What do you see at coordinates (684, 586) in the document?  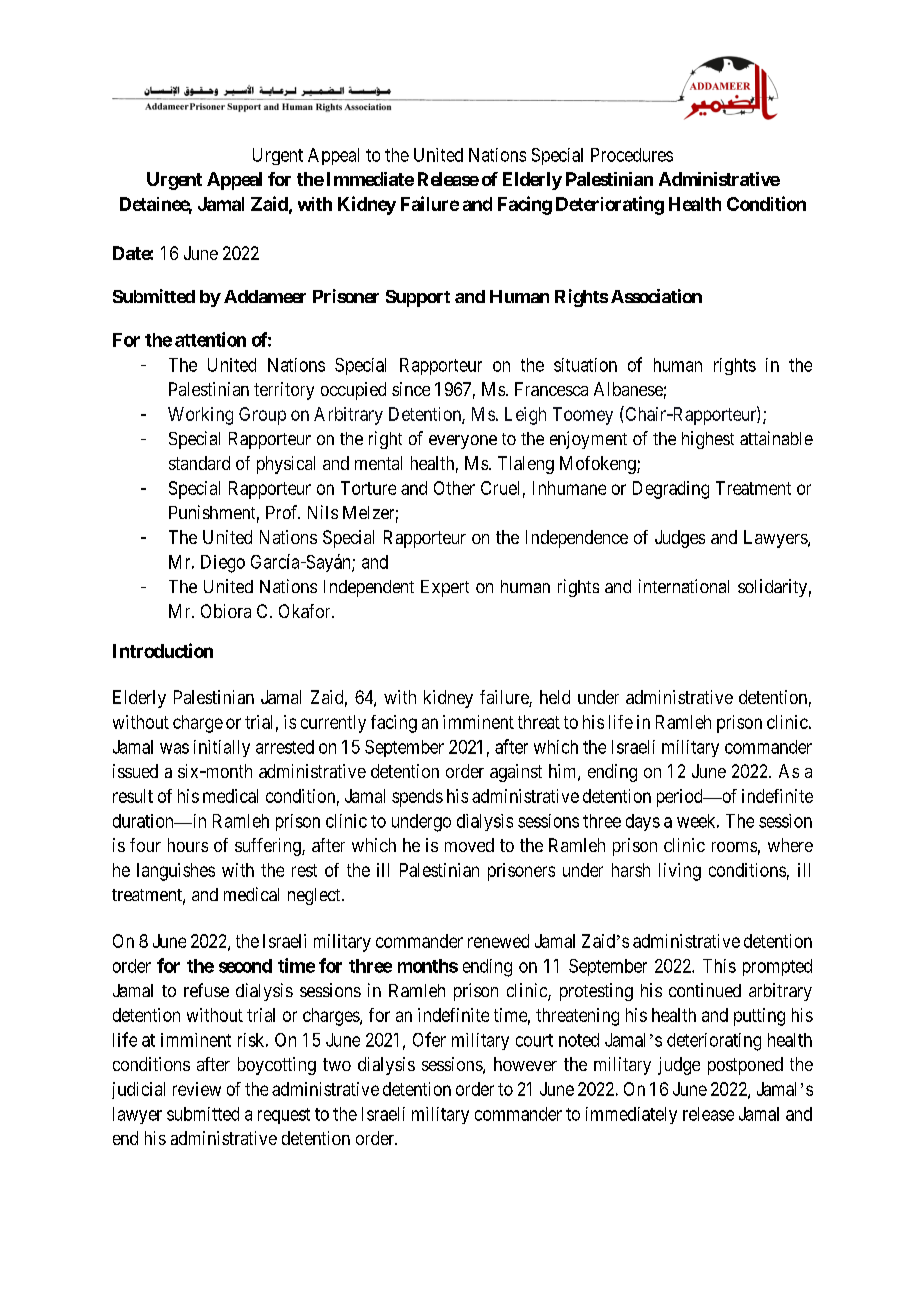 I see `international` at bounding box center [684, 586].
